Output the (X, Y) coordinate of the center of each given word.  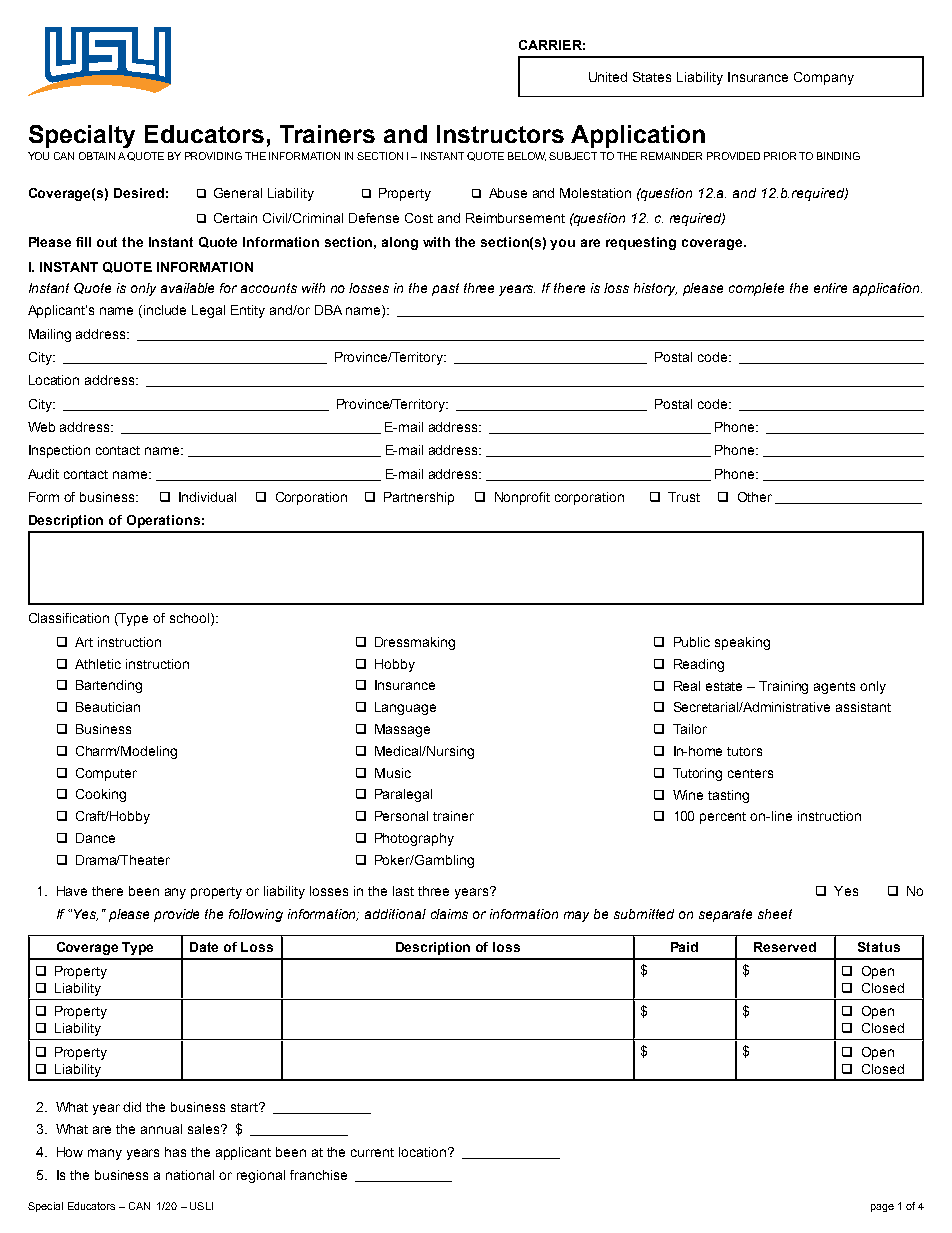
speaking (742, 643)
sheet (775, 914)
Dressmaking (415, 643)
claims (449, 914)
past (445, 289)
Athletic (98, 664)
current (372, 1152)
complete (756, 289)
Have (72, 891)
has (175, 1152)
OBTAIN (97, 156)
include (165, 310)
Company (824, 78)
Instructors (500, 134)
